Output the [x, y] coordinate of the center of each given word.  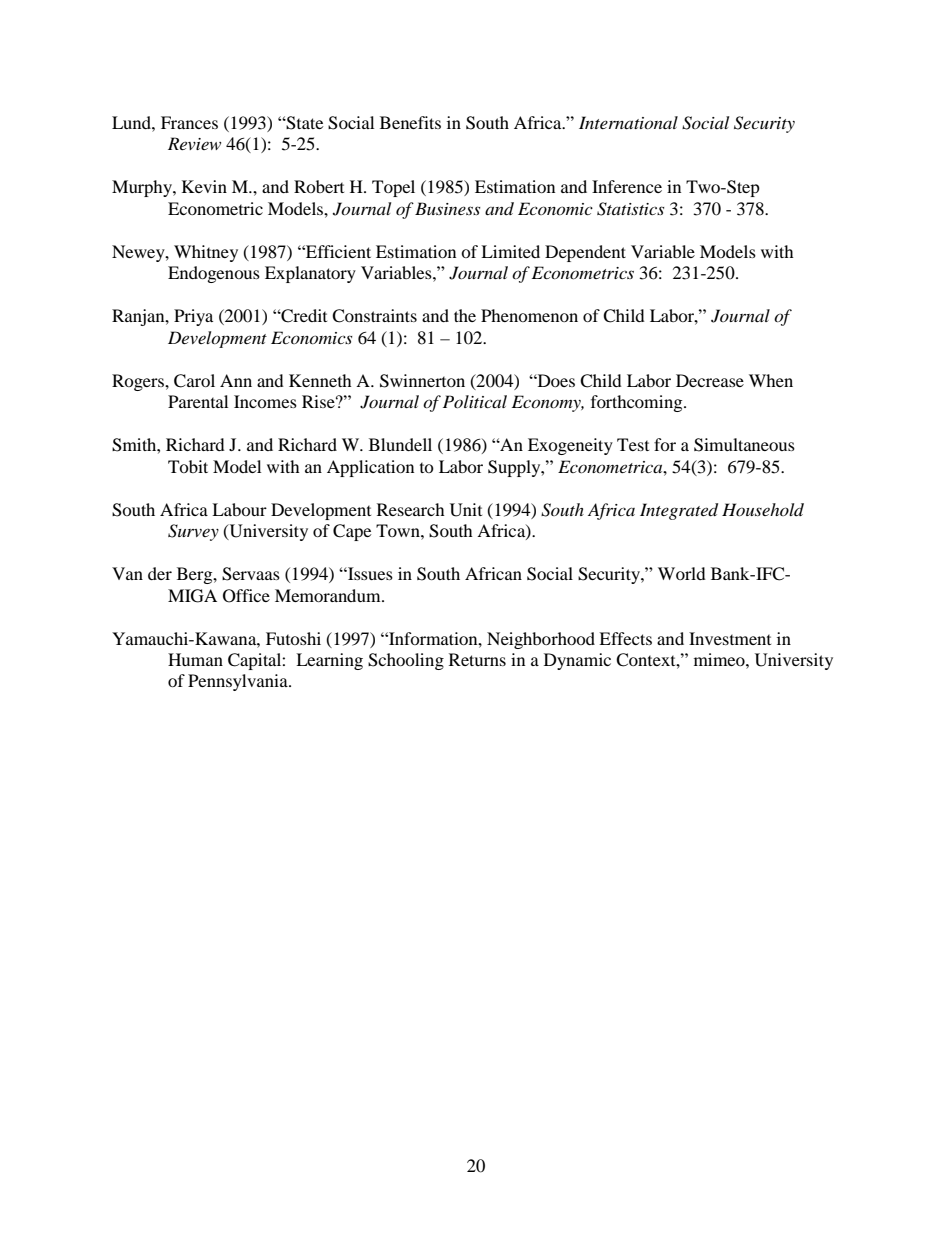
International [628, 122]
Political [475, 401]
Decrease [710, 380]
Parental [198, 401]
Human [195, 659]
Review [194, 143]
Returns [477, 659]
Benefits [410, 122]
